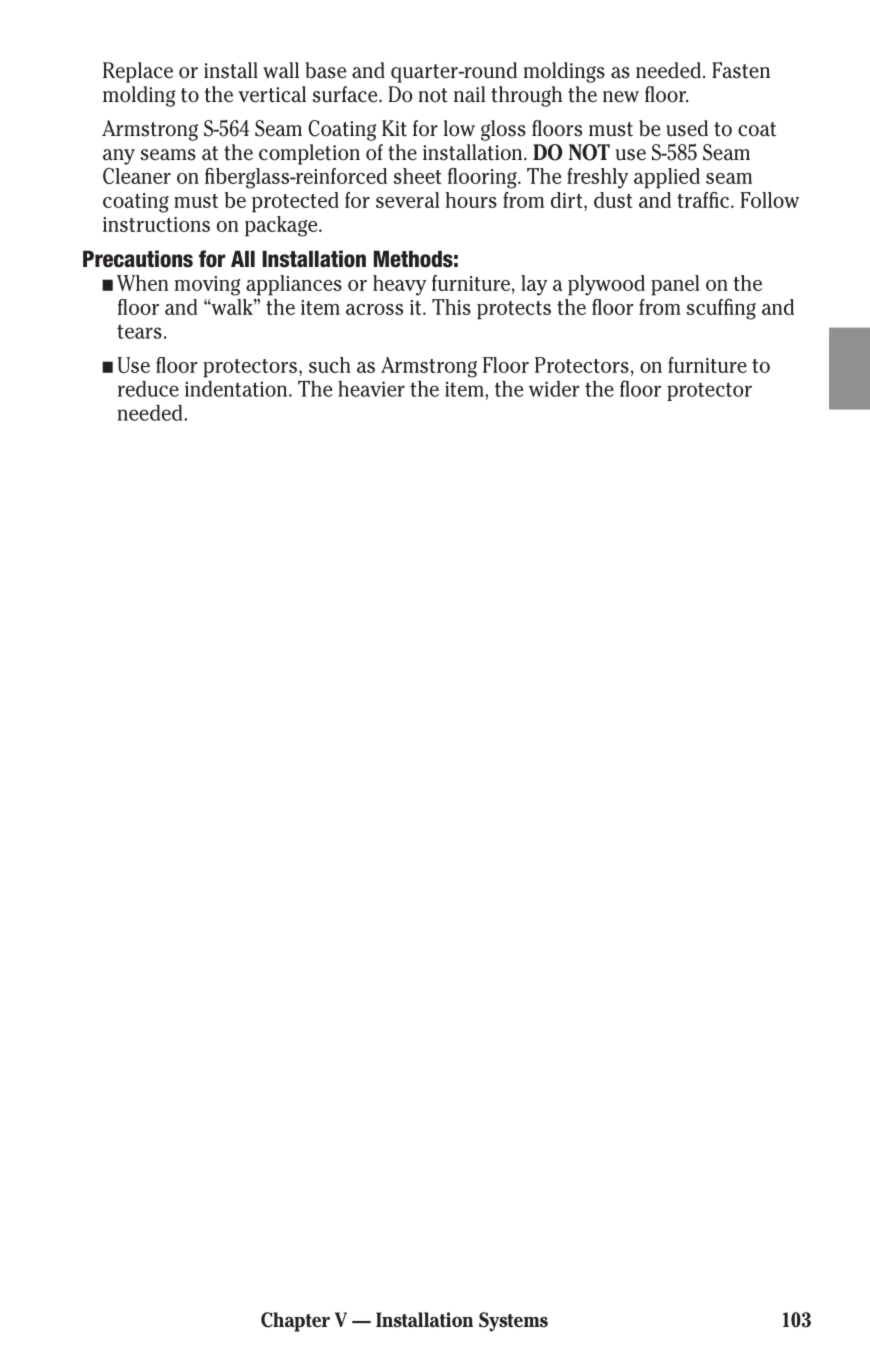 This screenshot has height=1372, width=870. I want to click on nail, so click(469, 94).
